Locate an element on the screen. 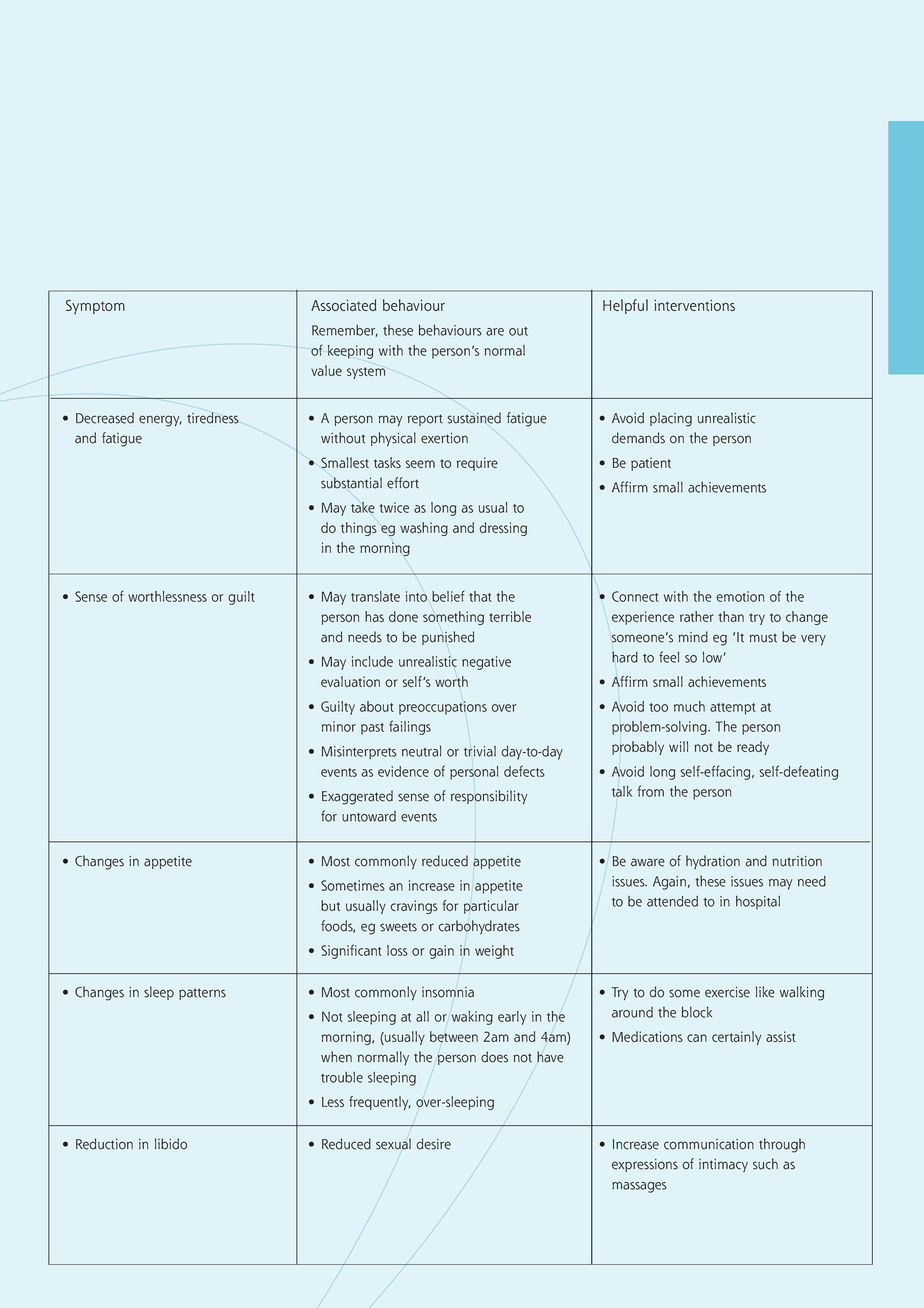 Image resolution: width=924 pixels, height=1308 pixels. washing is located at coordinates (424, 529).
